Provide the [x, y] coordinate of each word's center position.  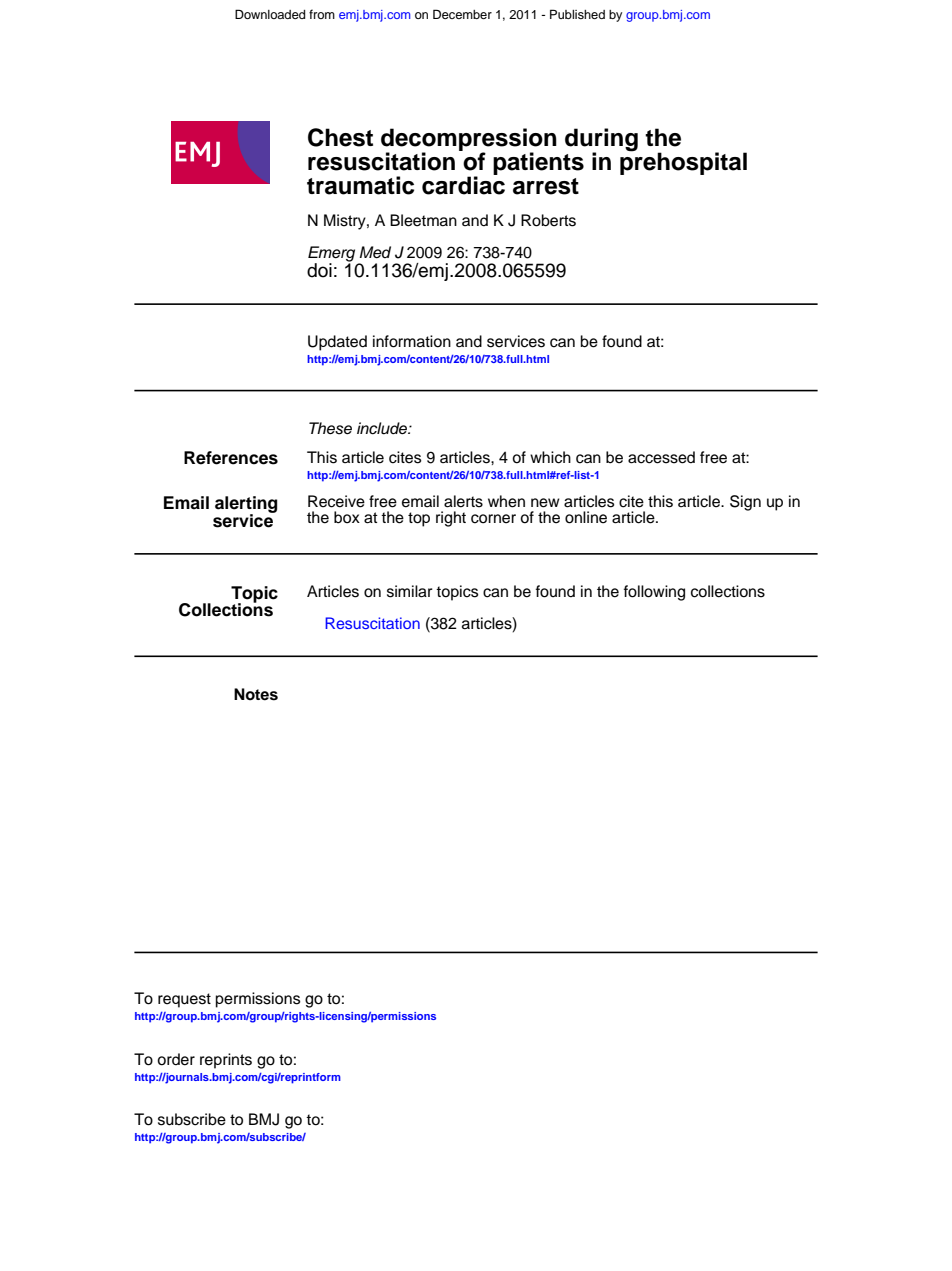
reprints [226, 1061]
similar [410, 591]
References [231, 458]
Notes [256, 694]
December [462, 14]
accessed [661, 457]
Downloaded [270, 14]
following [654, 593]
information [412, 341]
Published [577, 14]
